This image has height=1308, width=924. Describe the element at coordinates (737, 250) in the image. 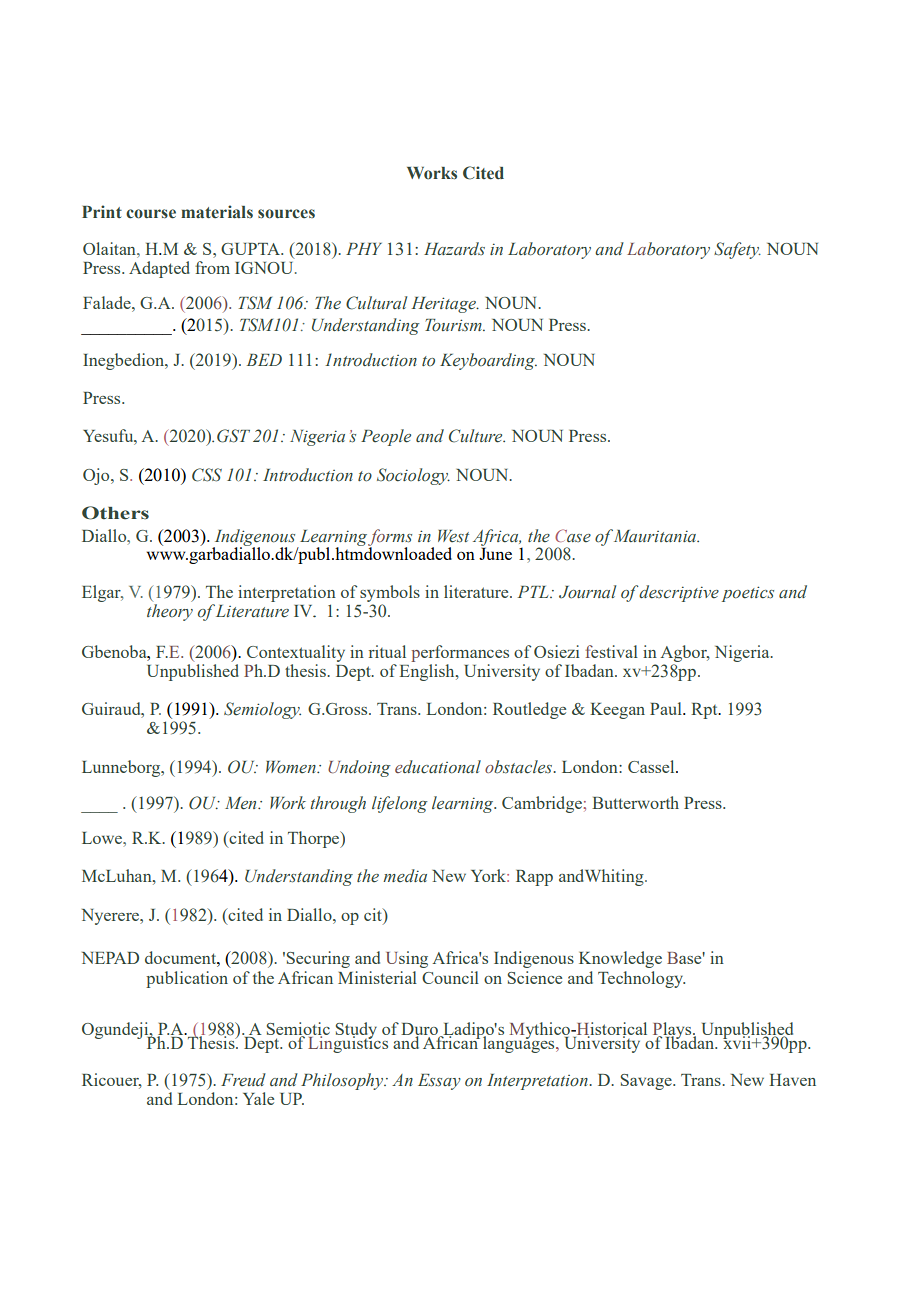

I see `Safety` at that location.
